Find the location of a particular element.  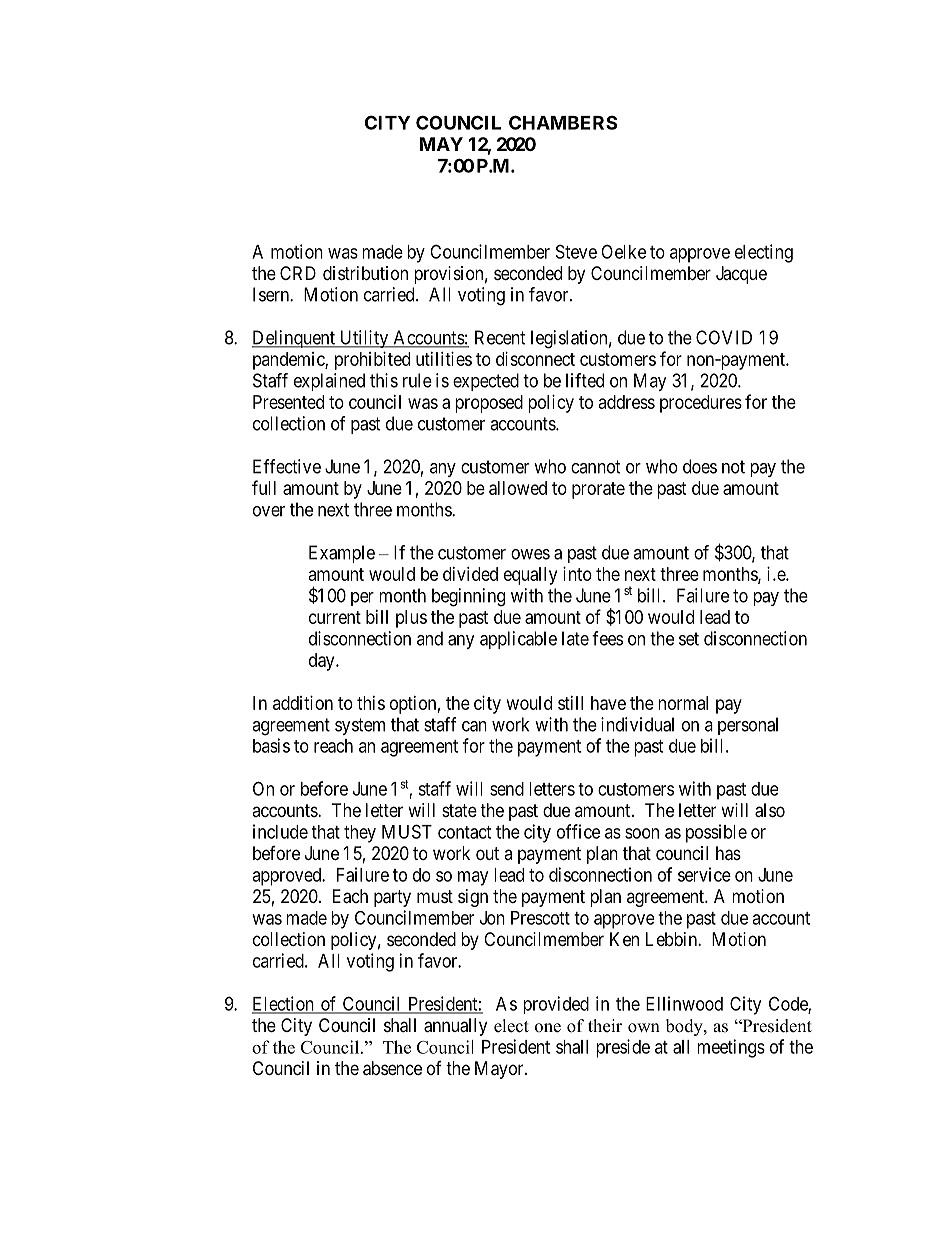

send is located at coordinates (507, 789).
